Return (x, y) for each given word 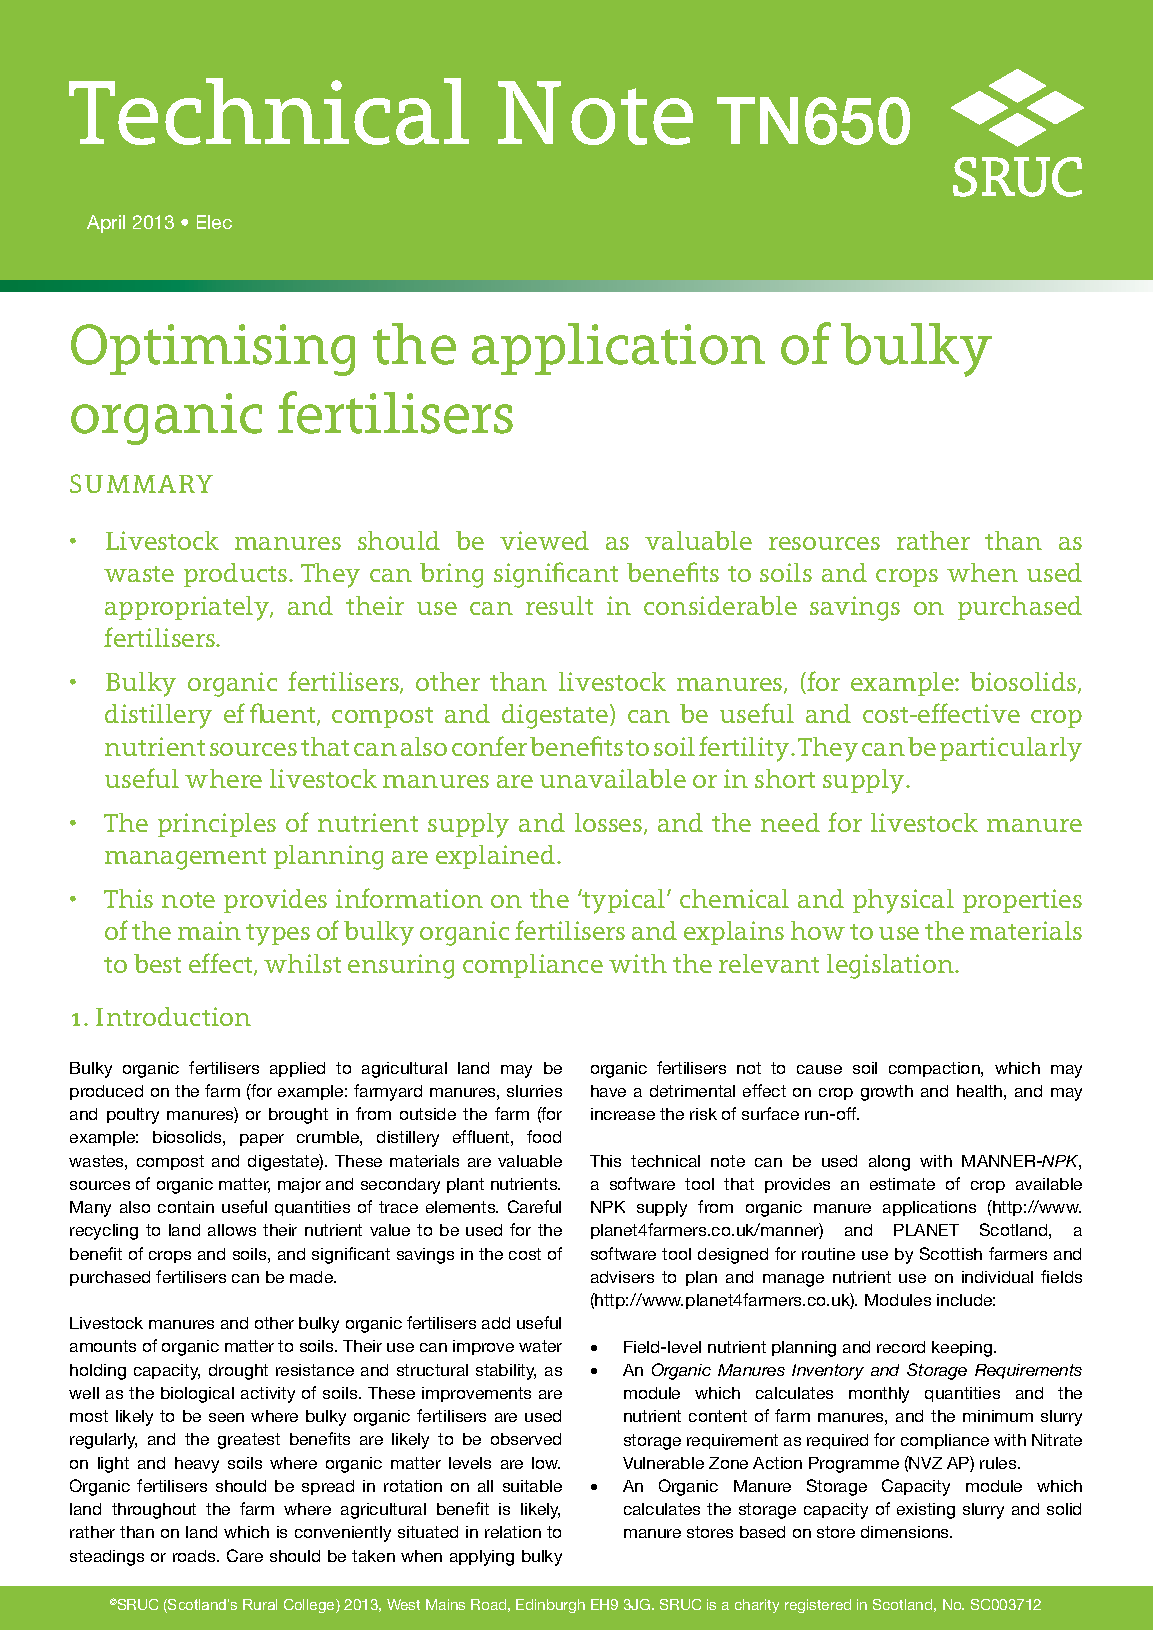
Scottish (951, 1253)
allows (232, 1230)
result (559, 605)
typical (624, 901)
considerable (720, 605)
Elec (214, 222)
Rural (260, 1604)
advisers (622, 1277)
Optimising (213, 350)
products (235, 575)
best (157, 963)
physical (903, 901)
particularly (1011, 749)
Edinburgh (550, 1606)
